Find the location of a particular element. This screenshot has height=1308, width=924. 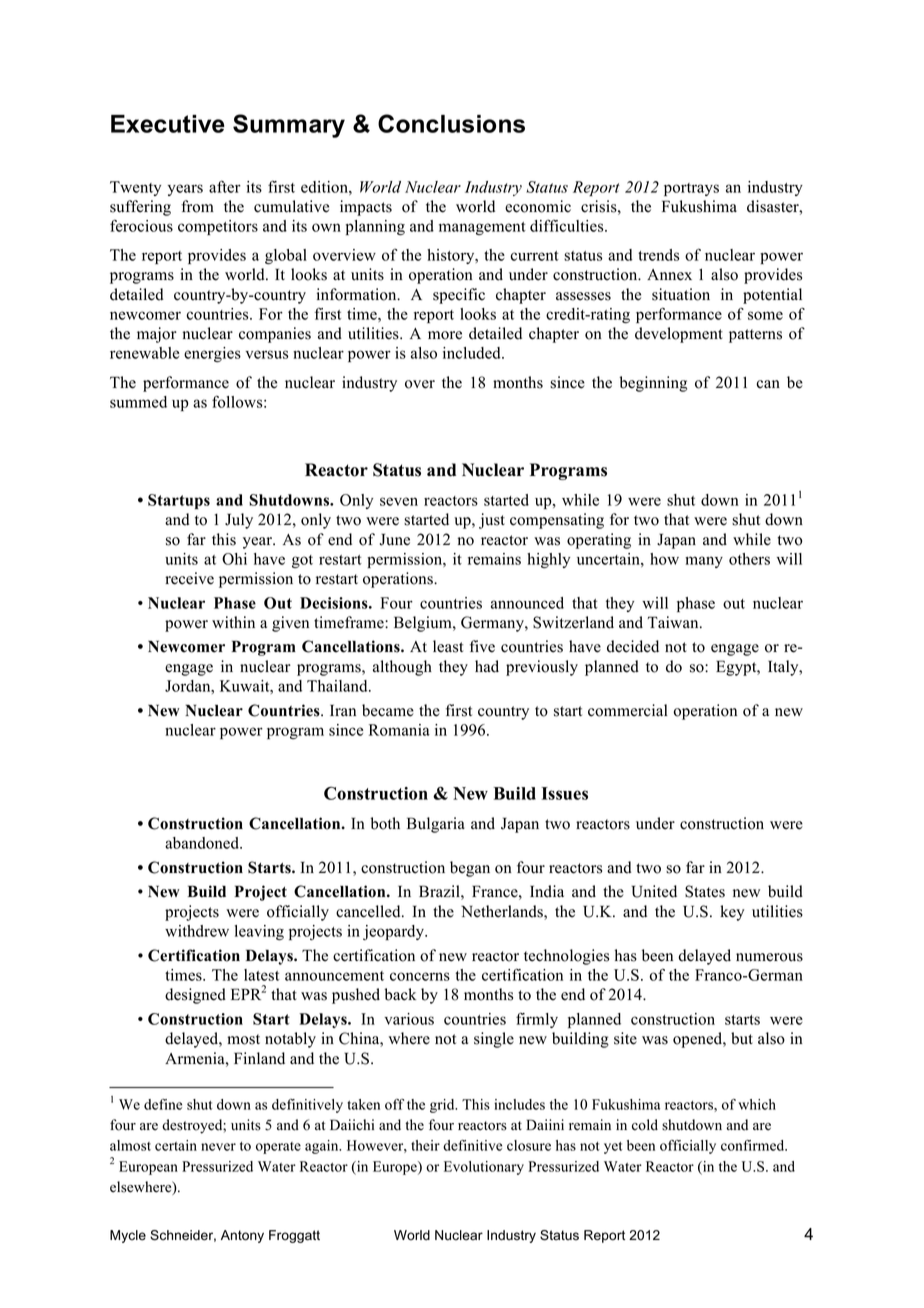

Taiwan is located at coordinates (674, 622).
